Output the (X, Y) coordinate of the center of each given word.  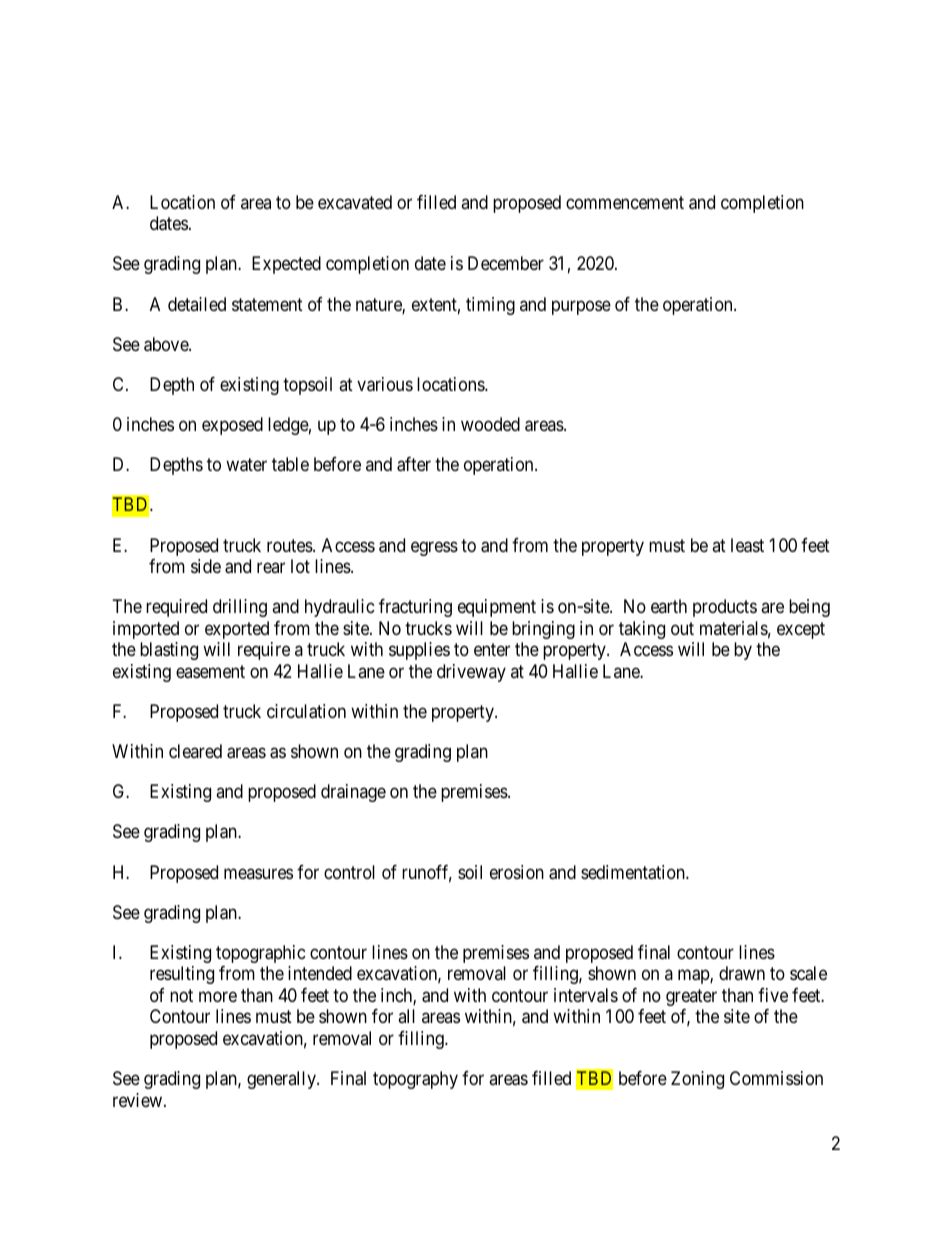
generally (282, 1080)
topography (415, 1080)
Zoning (697, 1080)
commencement (625, 202)
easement (210, 671)
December (506, 263)
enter (492, 649)
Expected (286, 265)
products (725, 608)
